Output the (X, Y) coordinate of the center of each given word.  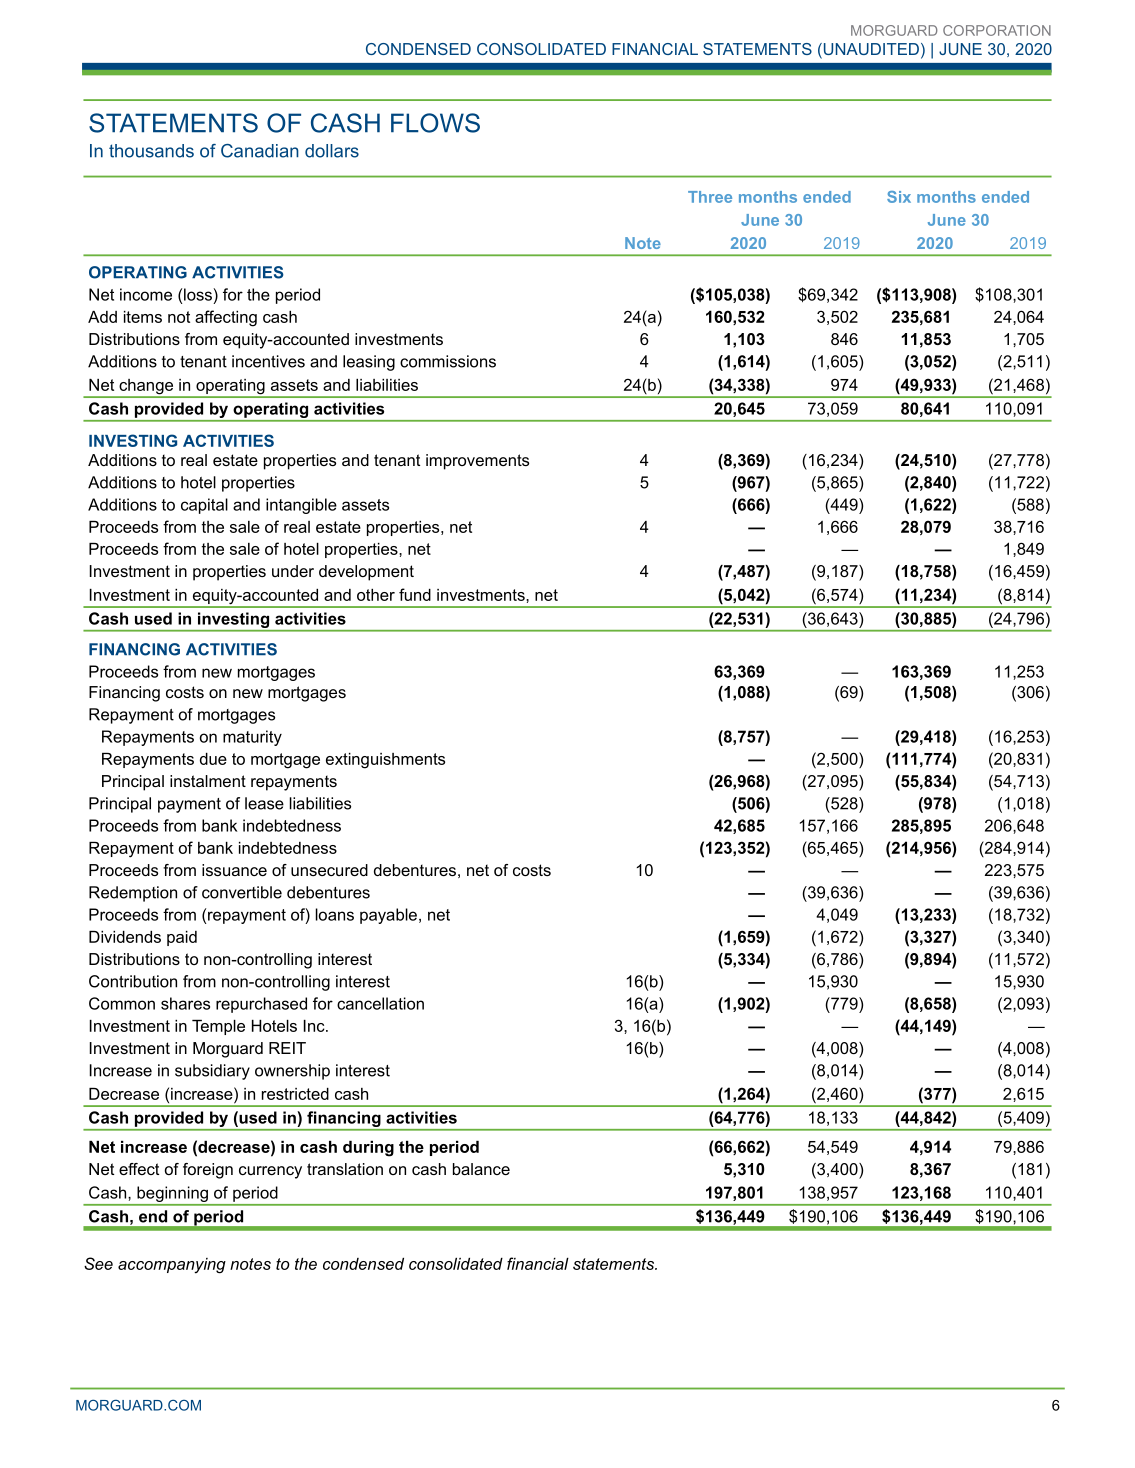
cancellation (380, 1003)
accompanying (172, 1266)
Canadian (260, 151)
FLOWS (435, 123)
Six (899, 197)
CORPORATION (997, 30)
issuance (234, 870)
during (368, 1149)
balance (481, 1169)
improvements (477, 462)
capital (204, 506)
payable (388, 916)
